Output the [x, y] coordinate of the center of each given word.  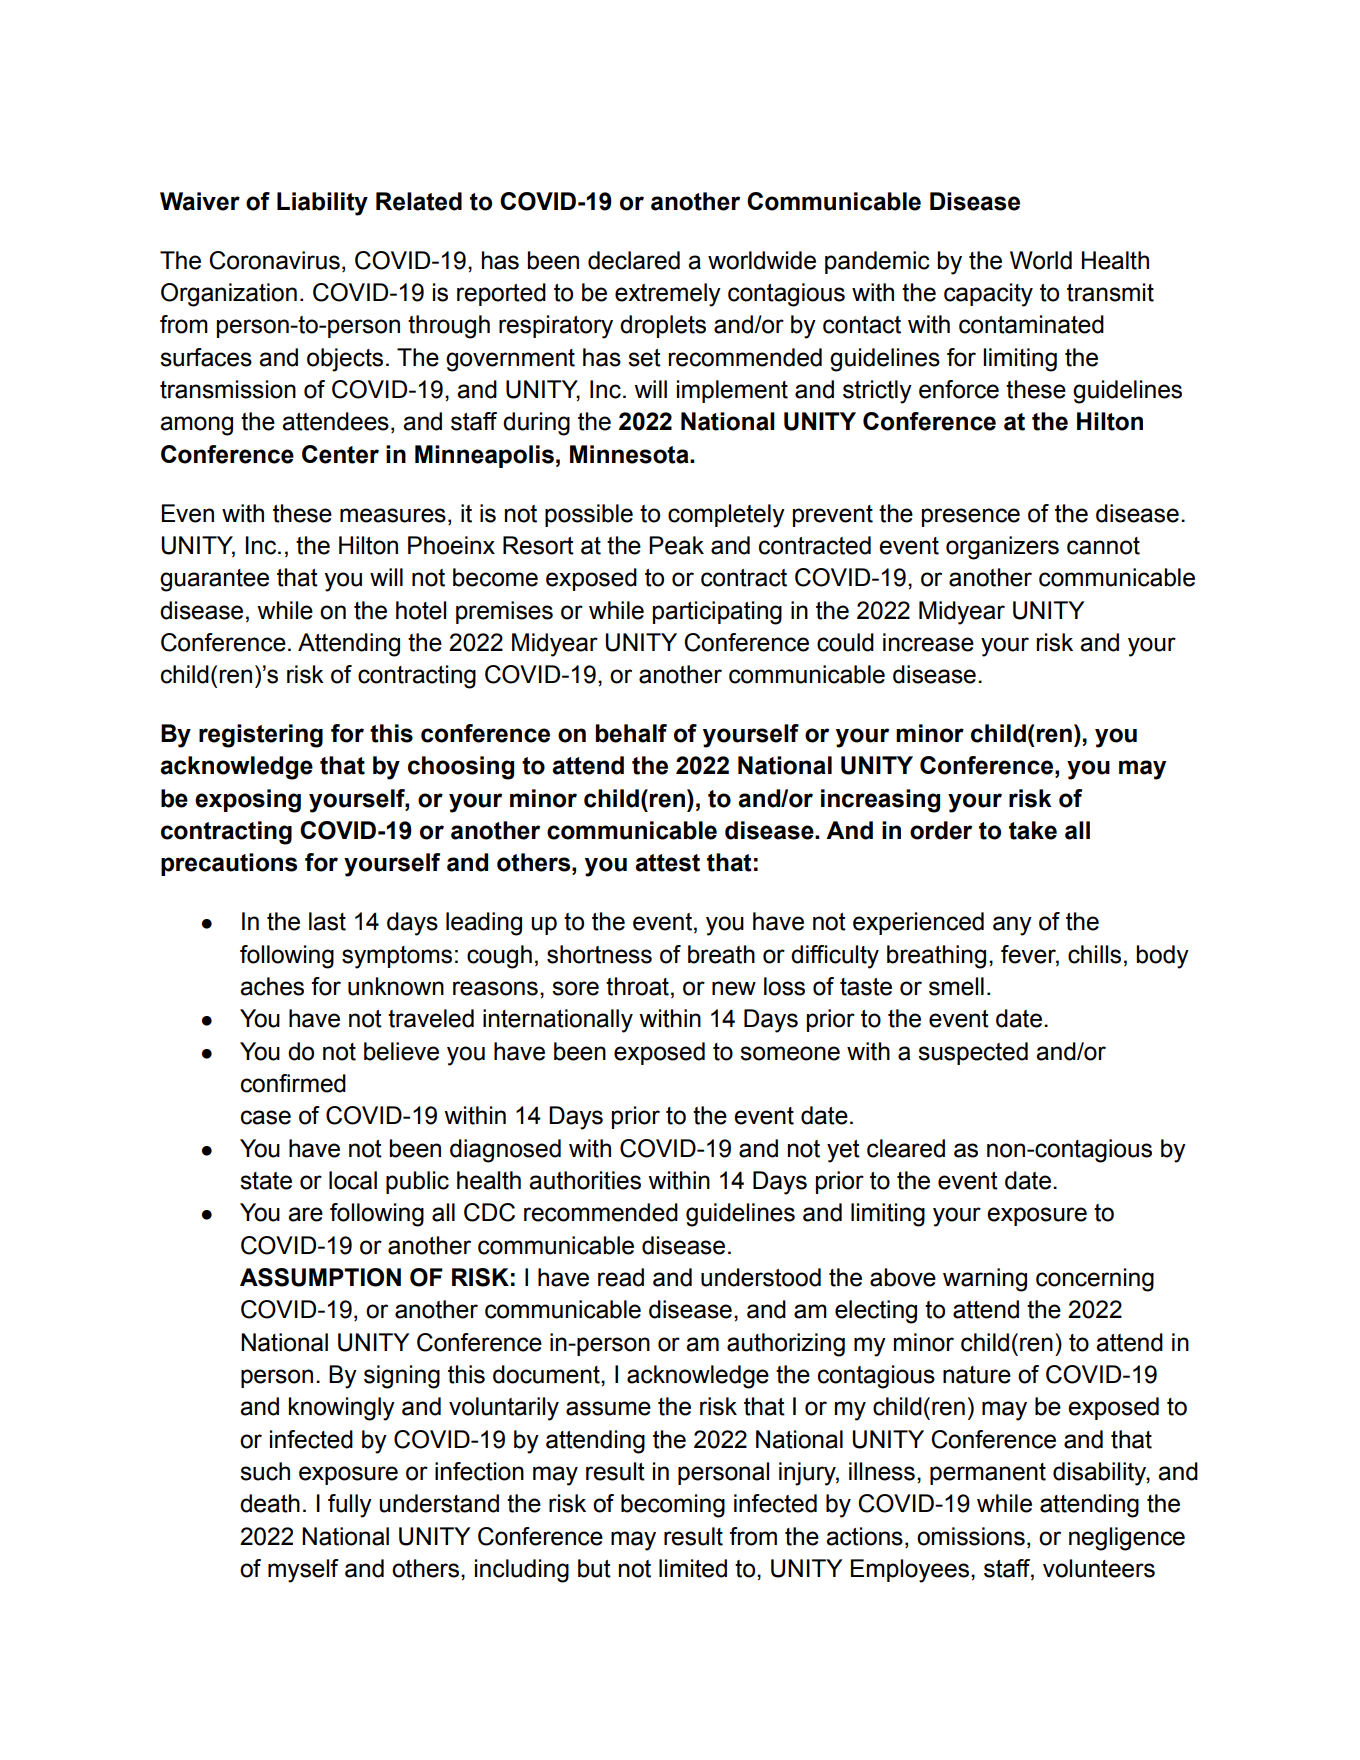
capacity [988, 295]
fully [350, 1506]
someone [790, 1053]
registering [261, 736]
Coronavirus [274, 260]
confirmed [293, 1083]
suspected [973, 1053]
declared [634, 260]
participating [717, 613]
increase [928, 642]
